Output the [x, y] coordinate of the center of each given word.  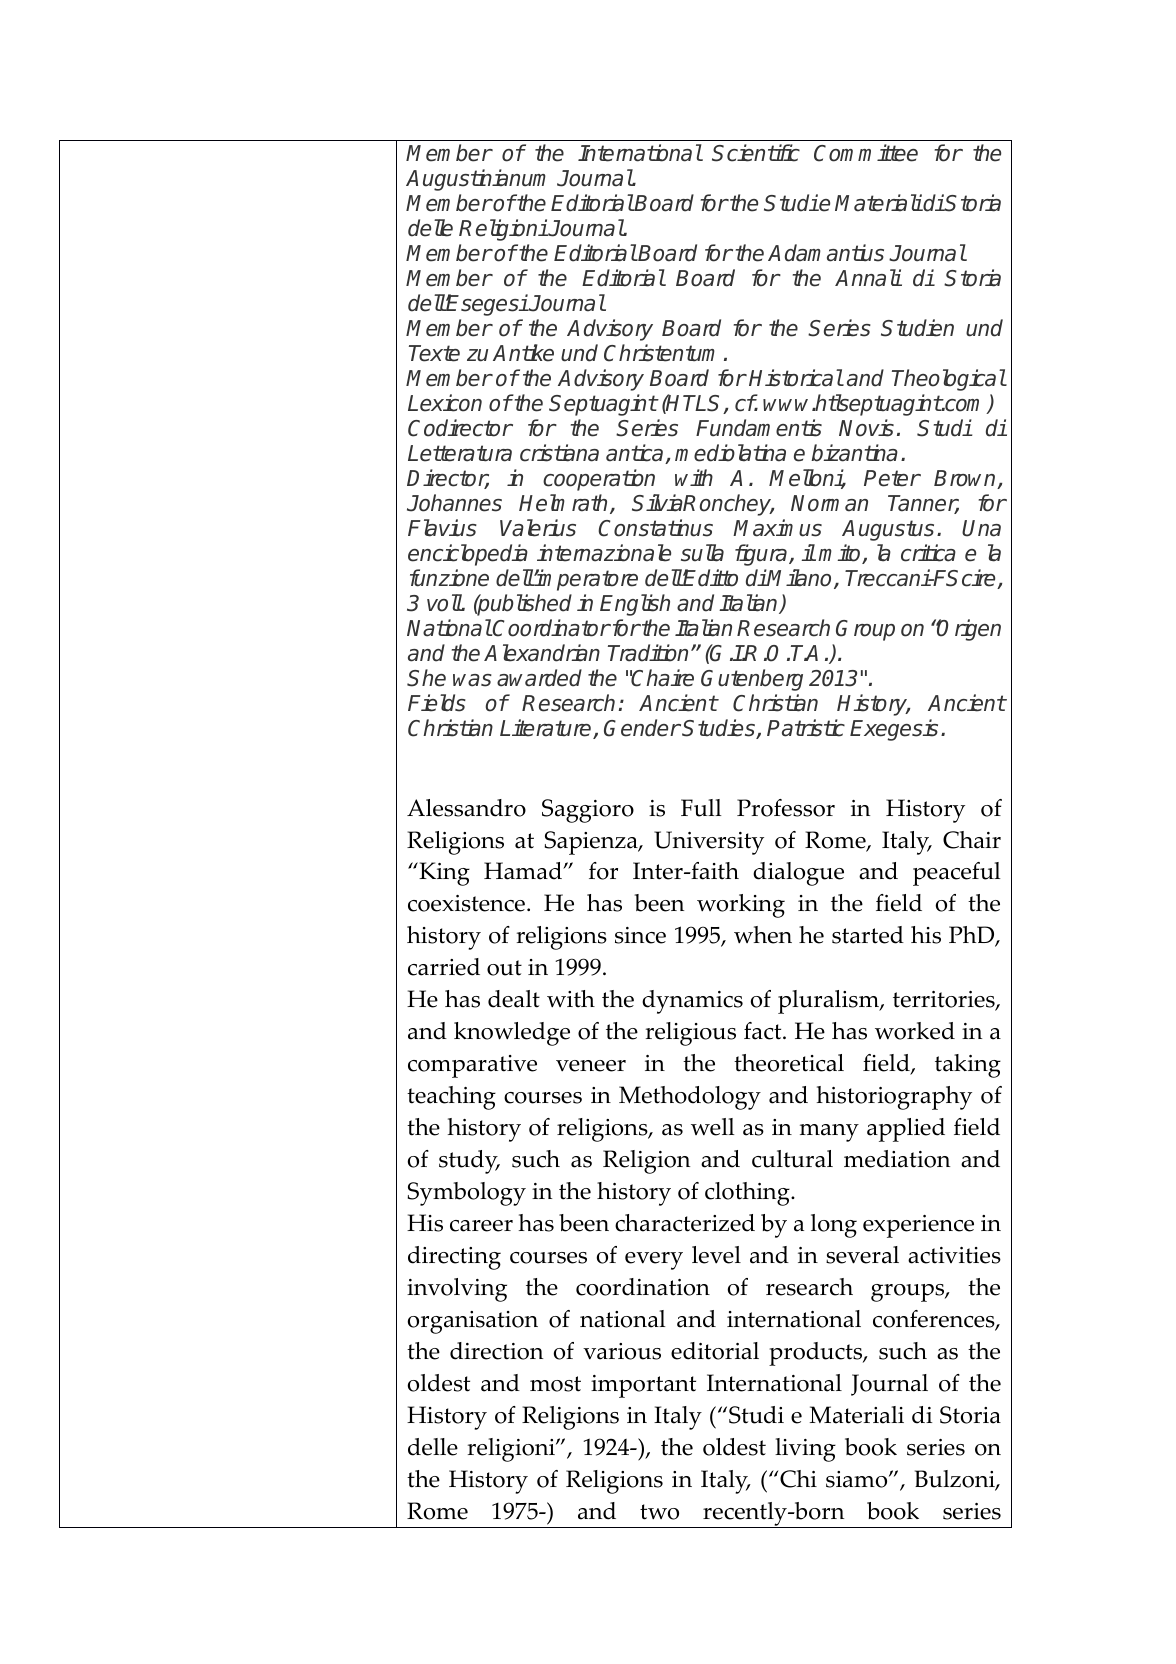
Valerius [538, 528]
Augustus [888, 530]
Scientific [756, 153]
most [555, 1384]
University [709, 843]
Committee [866, 153]
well [713, 1127]
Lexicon [445, 403]
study [469, 1162]
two [659, 1512]
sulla [702, 553]
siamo [858, 1479]
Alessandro [466, 808]
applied [906, 1130]
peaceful [957, 874]
